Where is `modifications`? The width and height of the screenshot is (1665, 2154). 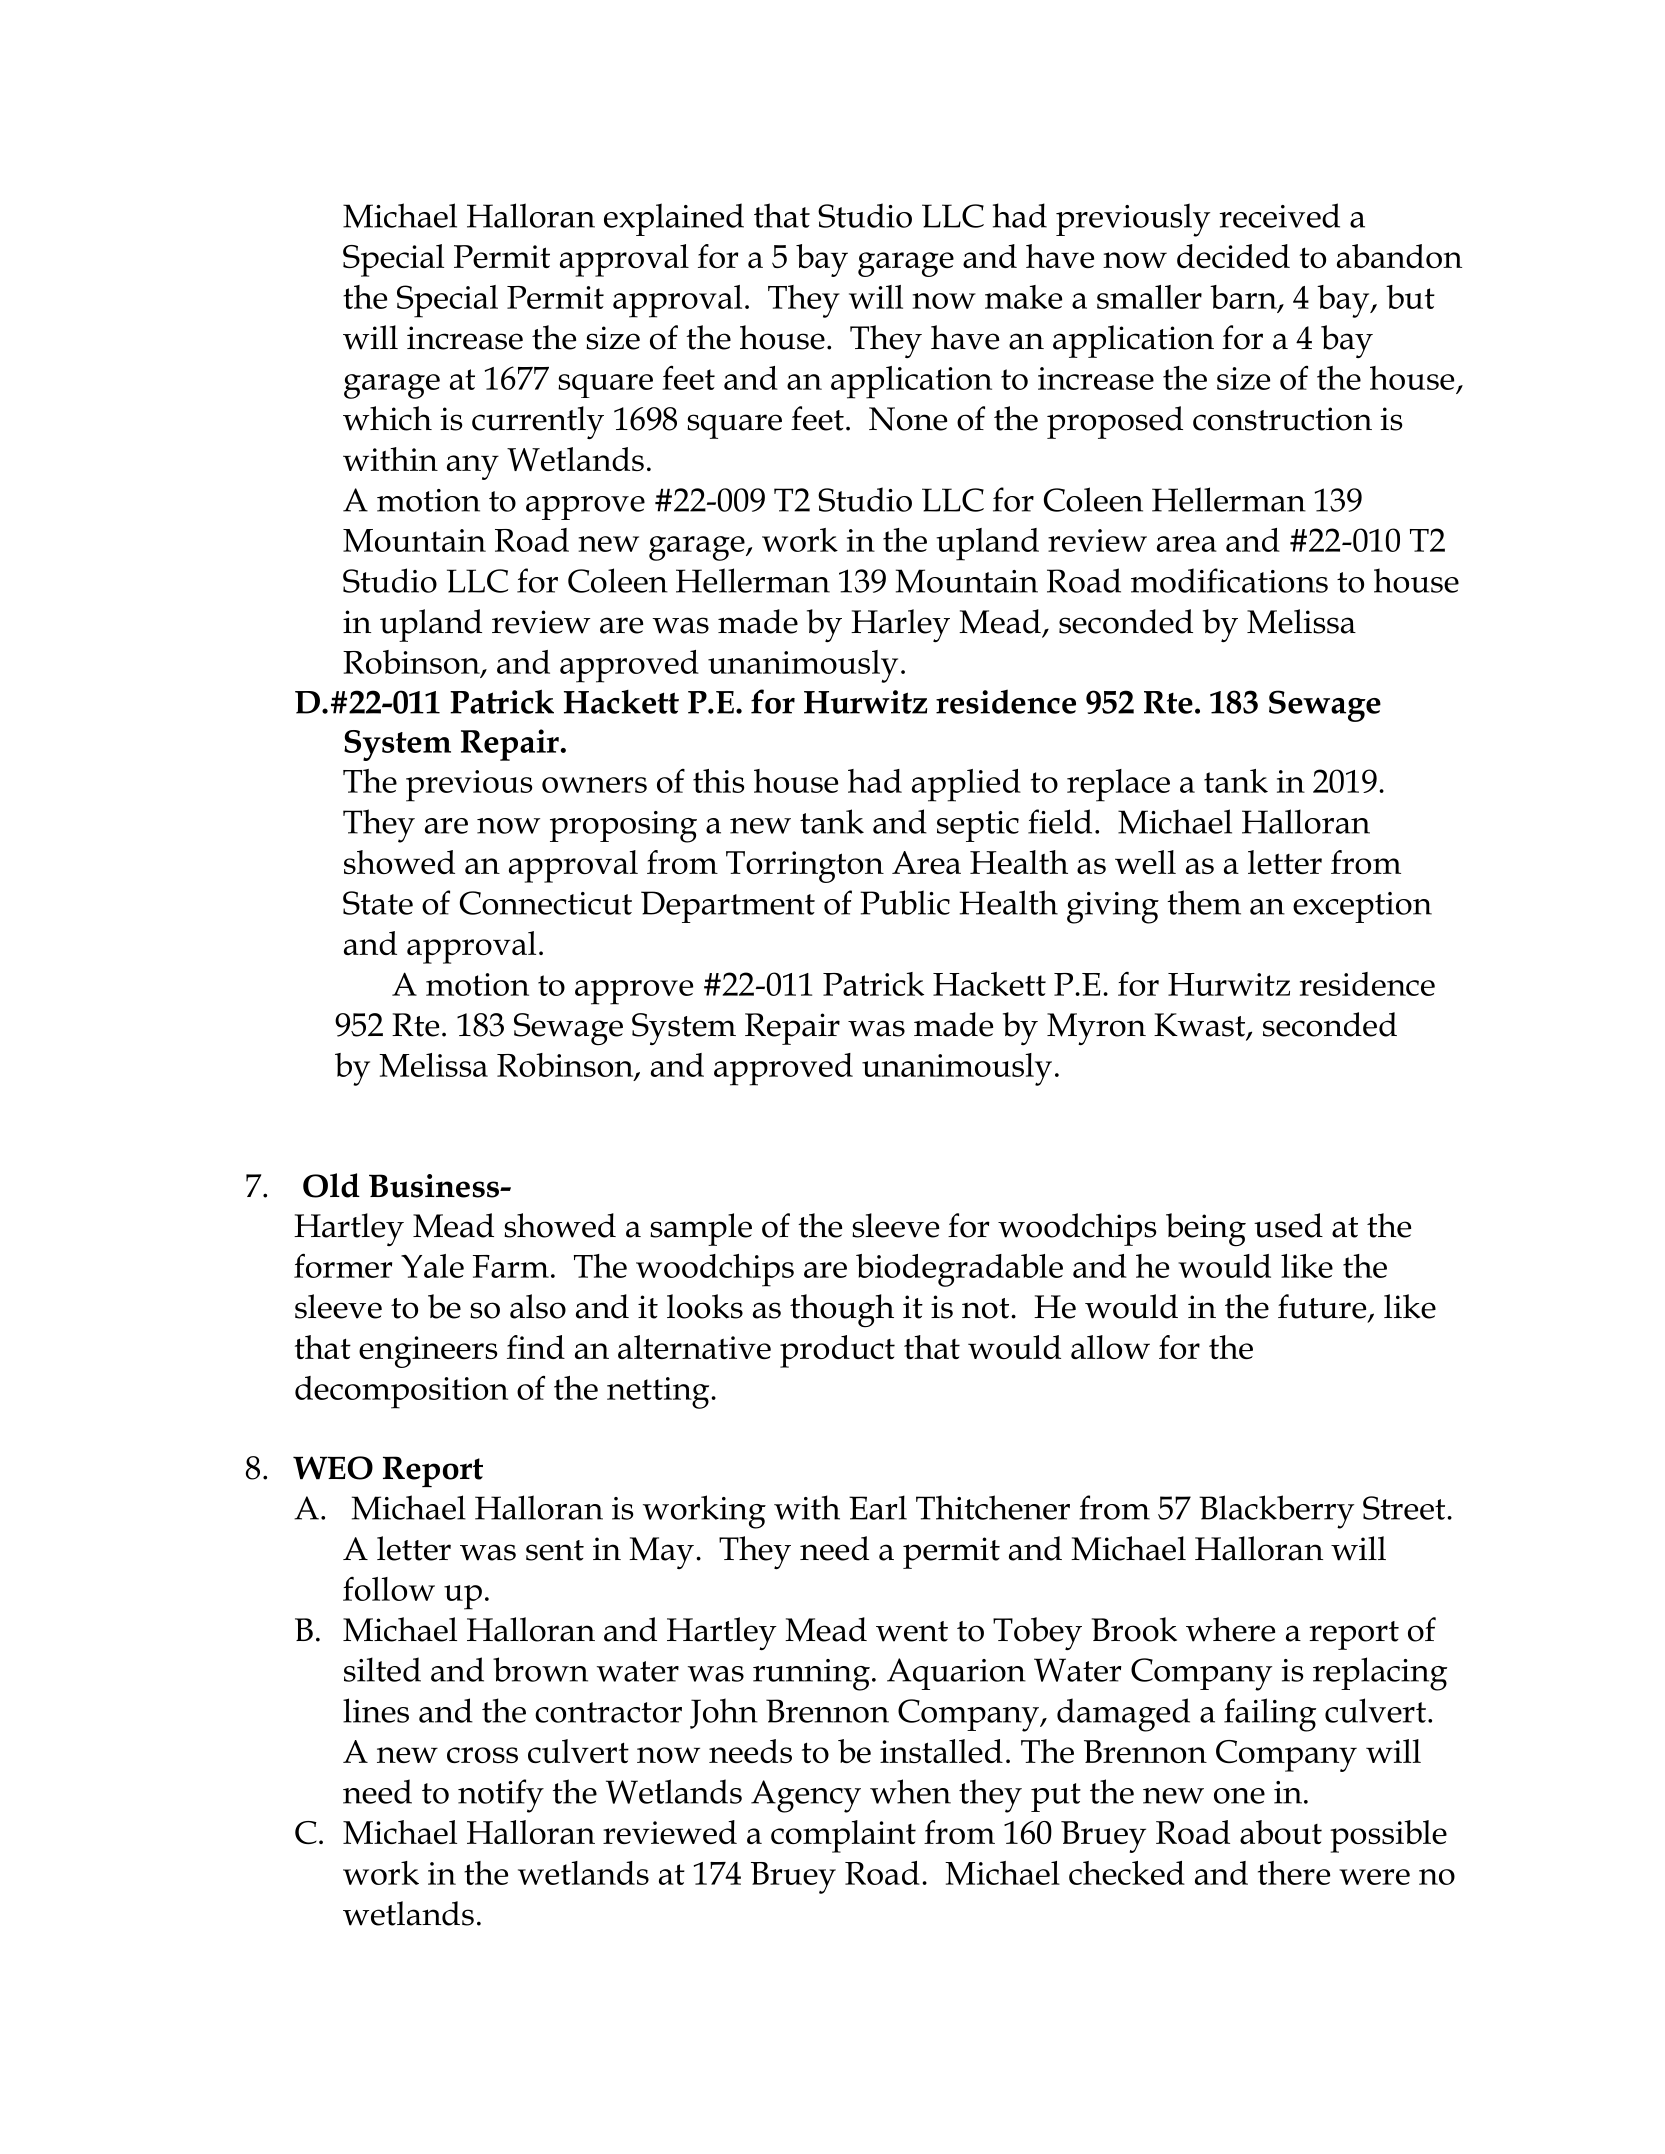
modifications is located at coordinates (1229, 580).
